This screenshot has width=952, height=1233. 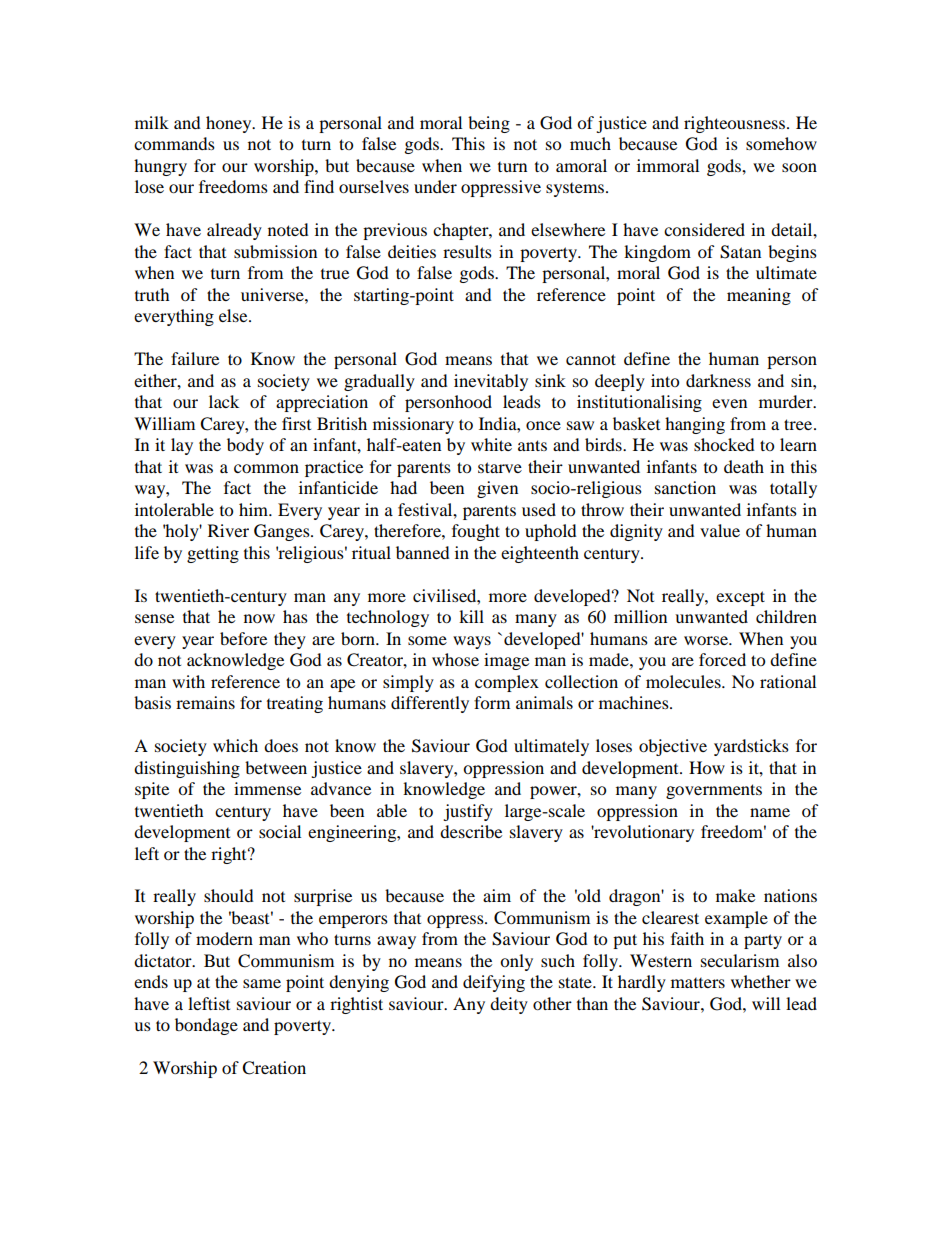 I want to click on inevitably, so click(x=491, y=382).
